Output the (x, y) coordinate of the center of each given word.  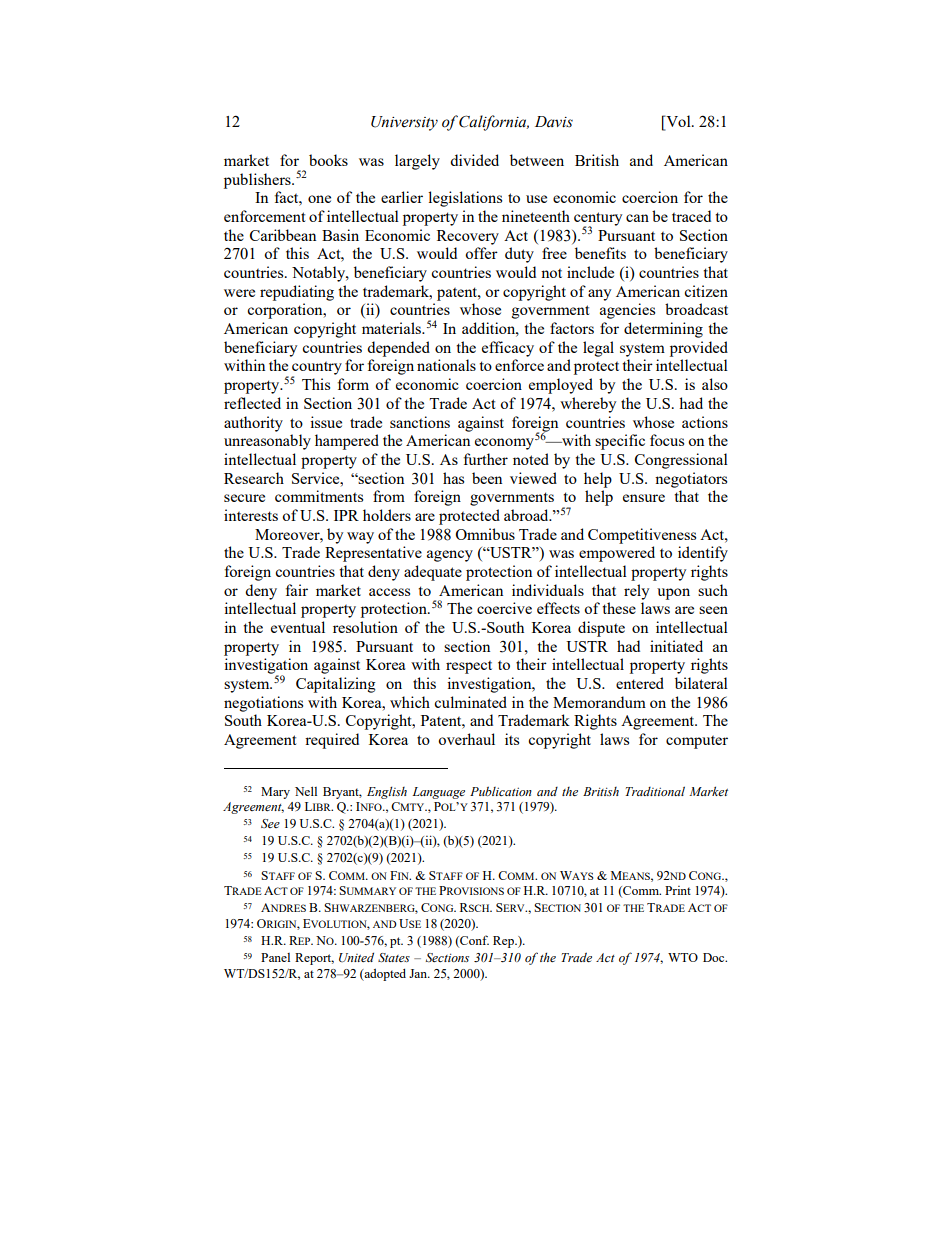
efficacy (508, 349)
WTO (683, 957)
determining (663, 330)
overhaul (466, 739)
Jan (419, 973)
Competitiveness (642, 536)
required (332, 741)
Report (314, 959)
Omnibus (485, 534)
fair (297, 590)
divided (474, 160)
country (317, 369)
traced (691, 216)
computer (697, 742)
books (328, 160)
